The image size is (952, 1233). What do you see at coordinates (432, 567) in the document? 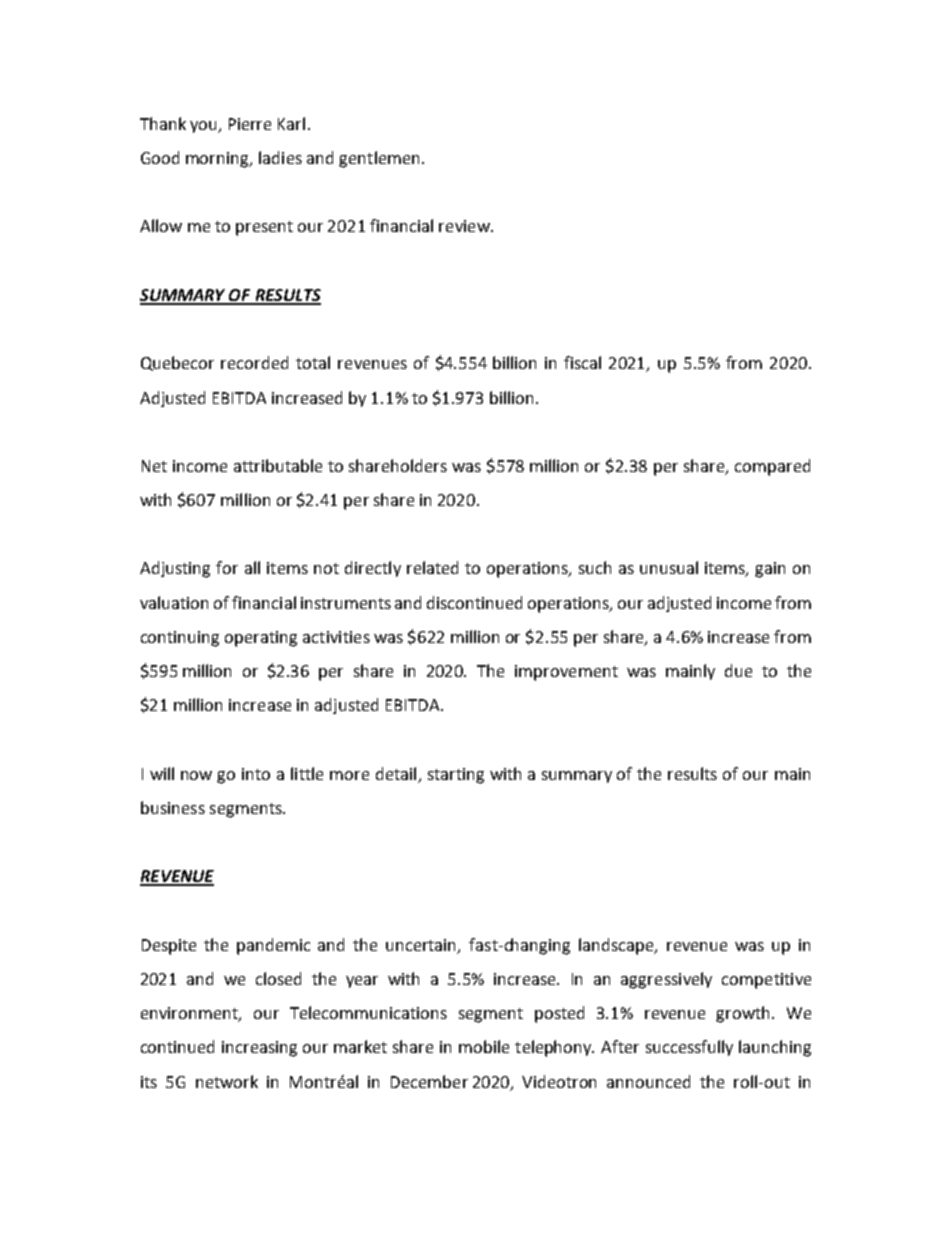
I see `related` at bounding box center [432, 567].
